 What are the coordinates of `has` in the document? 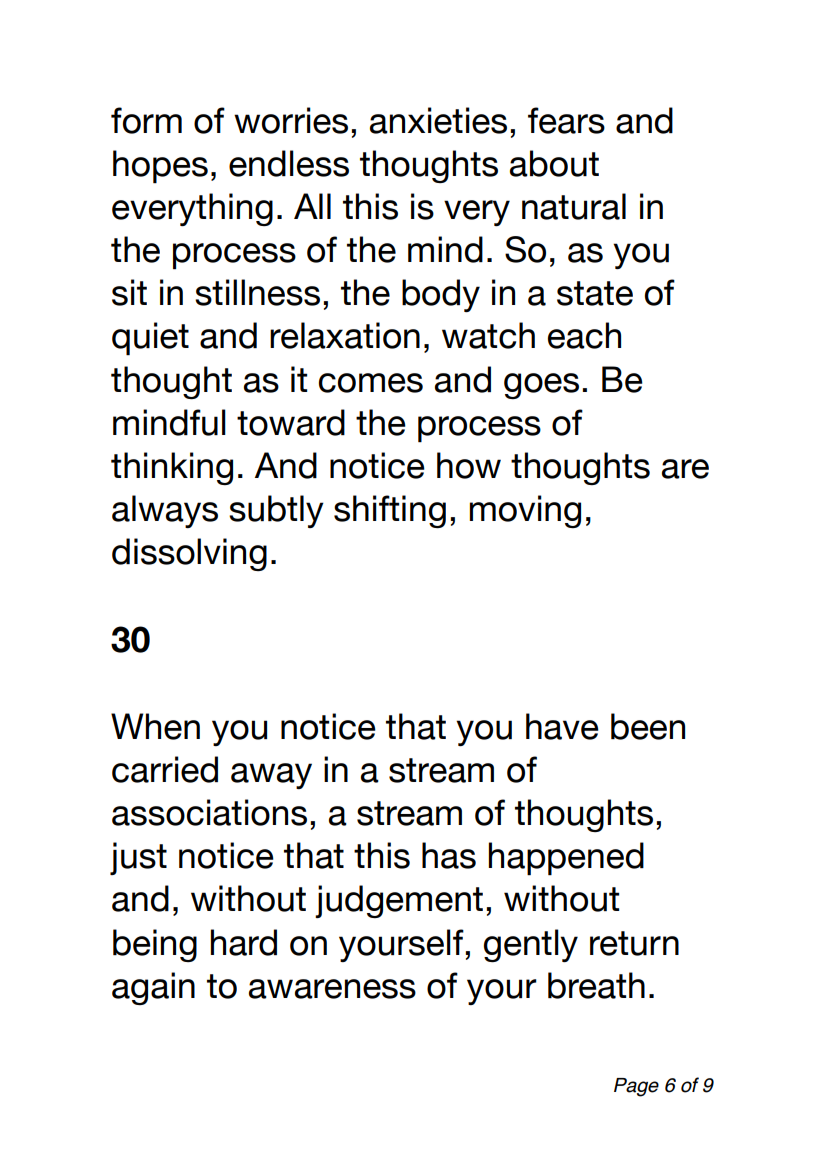 It's located at (449, 855).
